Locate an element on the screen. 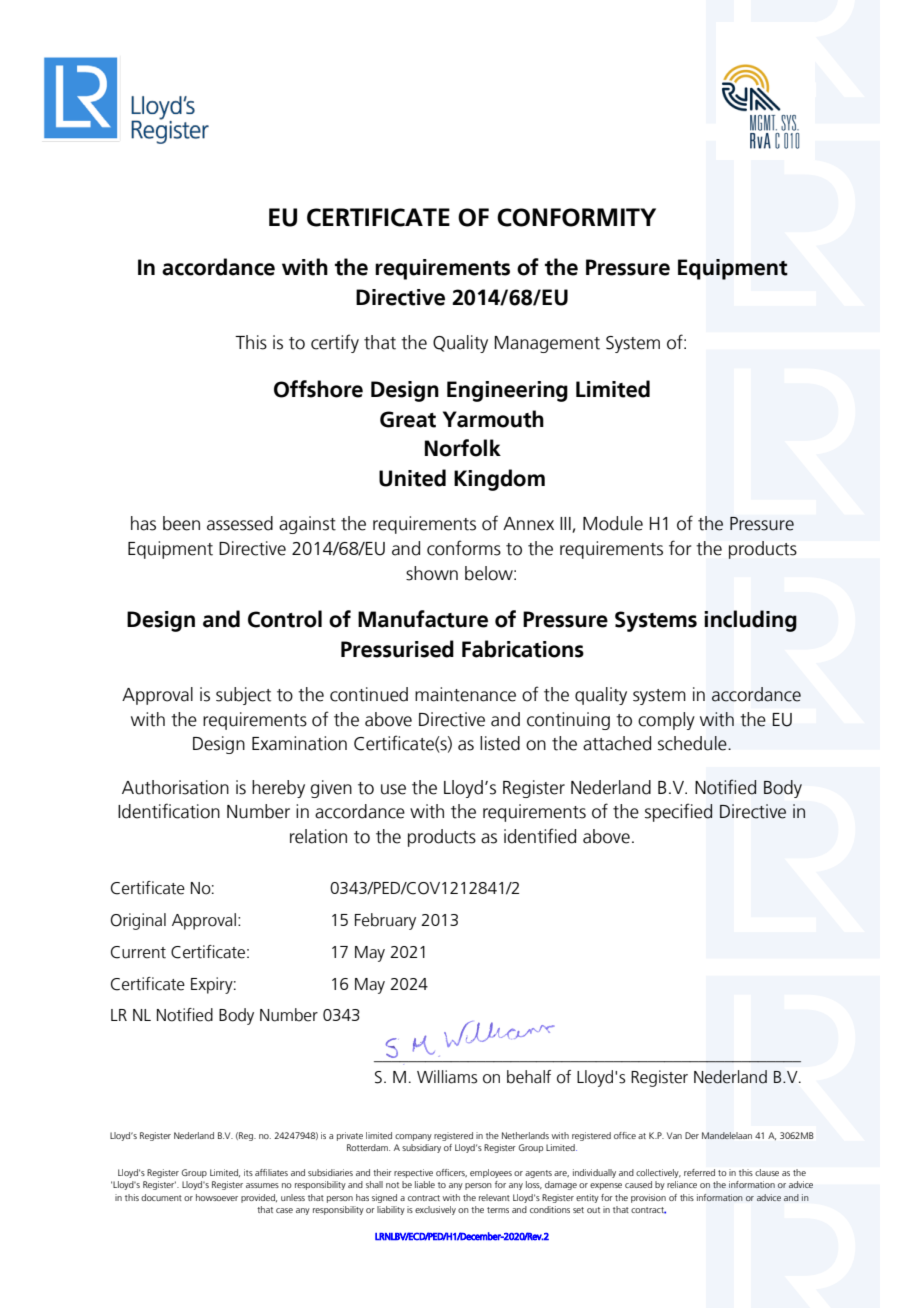 The height and width of the screenshot is (1308, 924). assessed is located at coordinates (240, 523).
